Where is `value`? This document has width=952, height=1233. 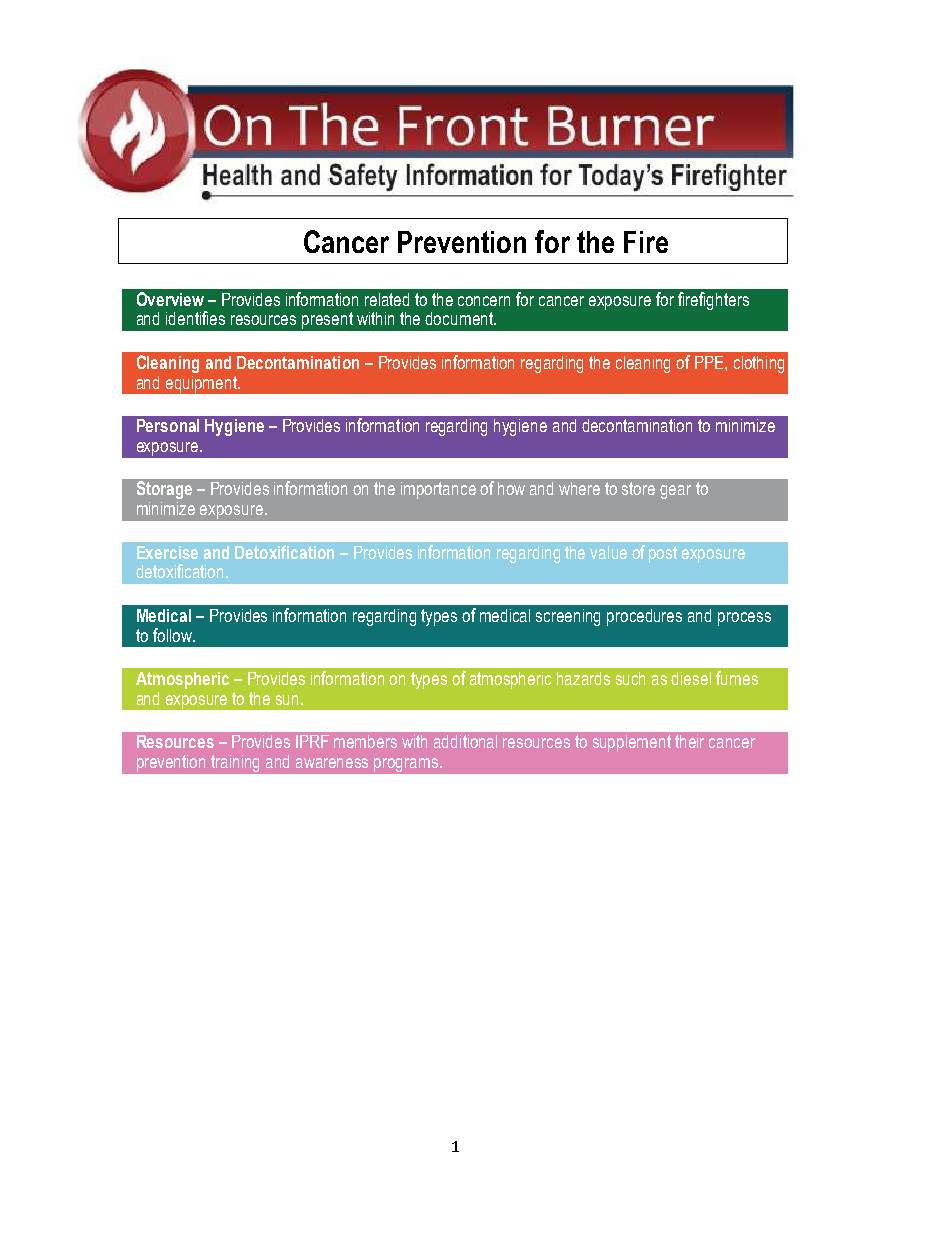
value is located at coordinates (608, 552).
